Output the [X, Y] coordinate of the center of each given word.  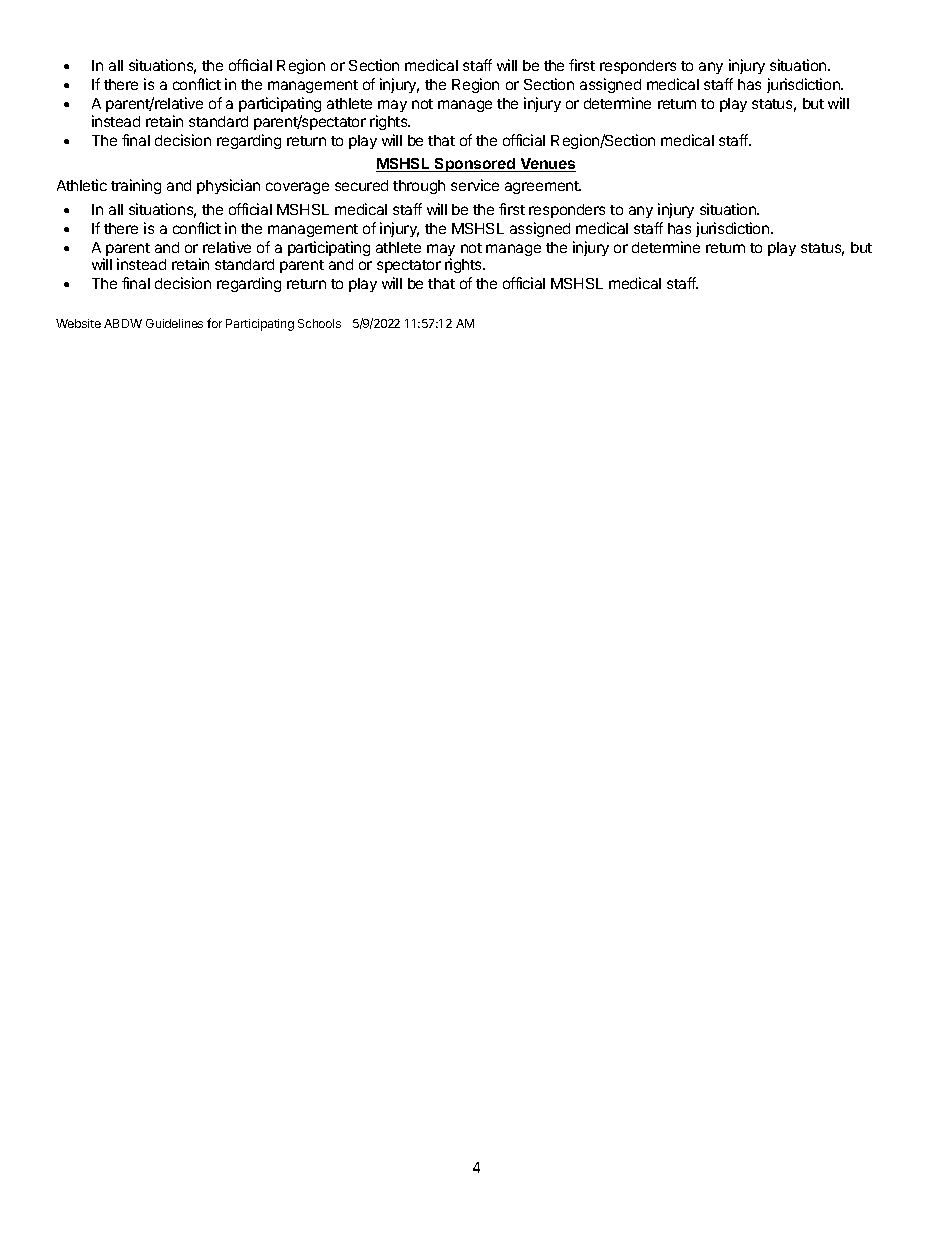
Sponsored [475, 165]
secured [361, 185]
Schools [319, 323]
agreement [543, 187]
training [136, 186]
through [419, 187]
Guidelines [174, 323]
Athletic [82, 185]
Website [78, 323]
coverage [297, 188]
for [214, 323]
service [475, 185]
